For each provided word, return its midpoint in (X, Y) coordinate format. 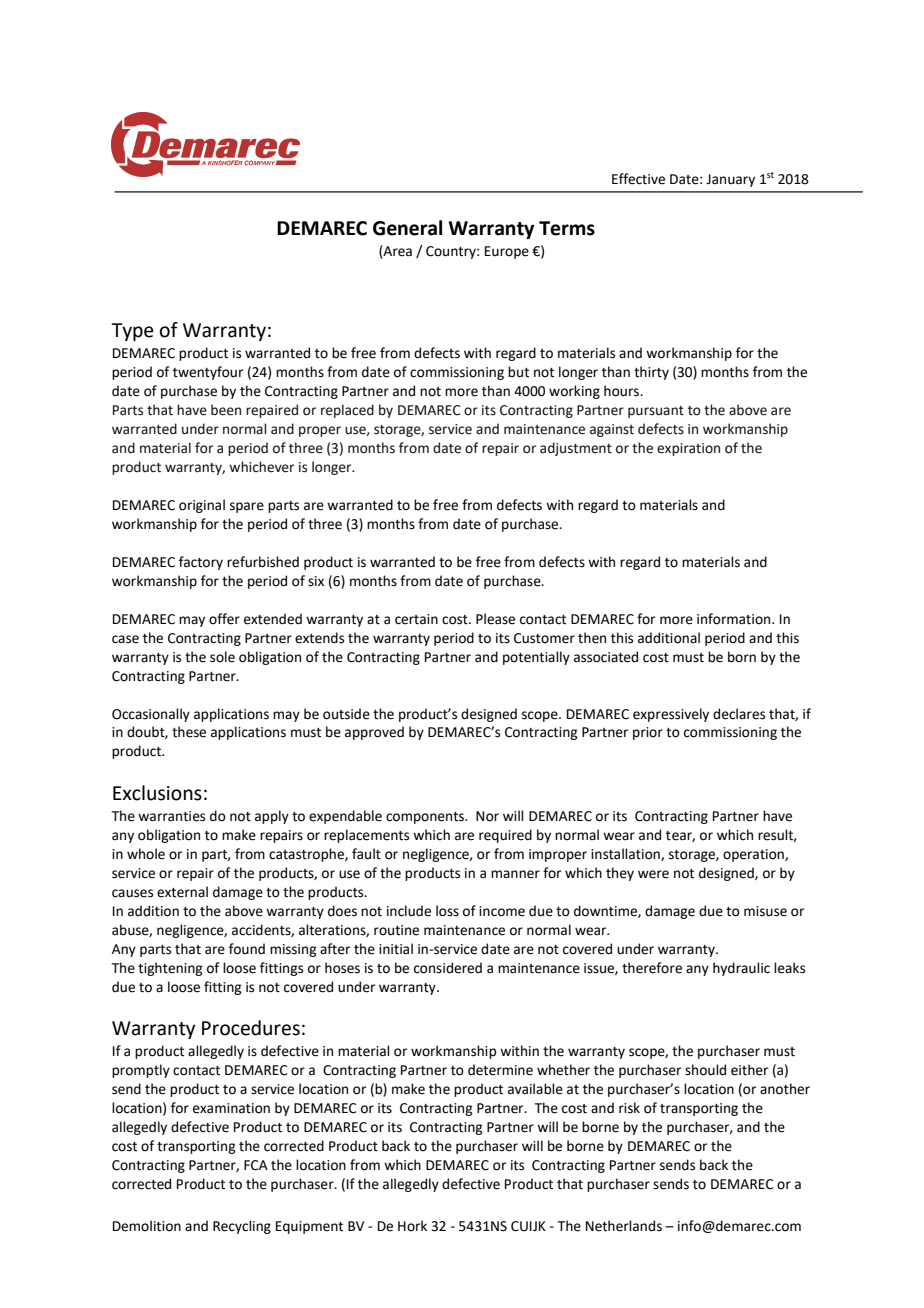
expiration (688, 449)
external (182, 892)
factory (201, 563)
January (730, 180)
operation (754, 855)
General (407, 228)
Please (495, 619)
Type (132, 332)
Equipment (309, 1227)
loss (447, 911)
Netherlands (624, 1226)
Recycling (242, 1227)
